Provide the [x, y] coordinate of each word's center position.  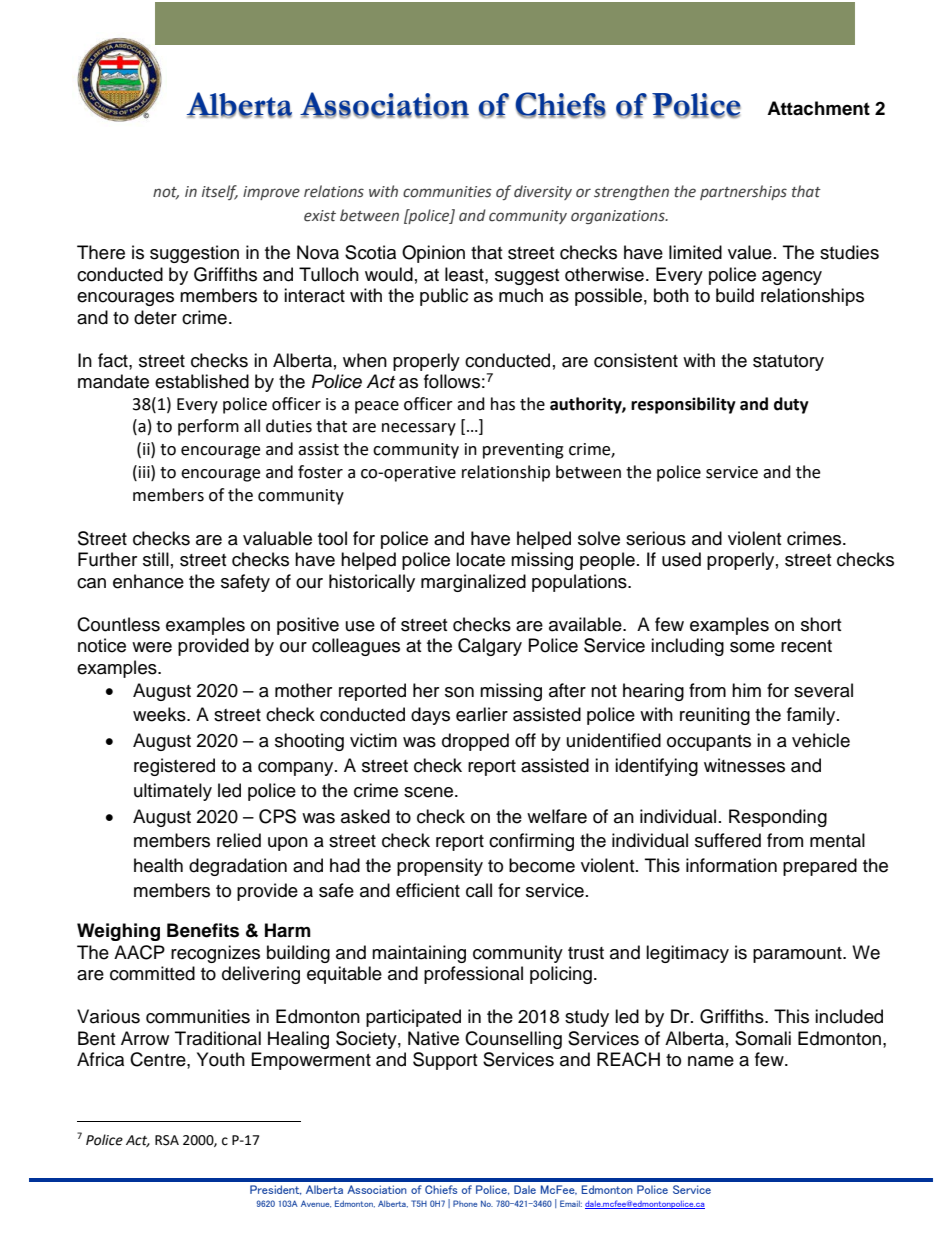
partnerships [743, 192]
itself [220, 192]
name [711, 1061]
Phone [465, 1203]
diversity [543, 192]
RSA [167, 1140]
